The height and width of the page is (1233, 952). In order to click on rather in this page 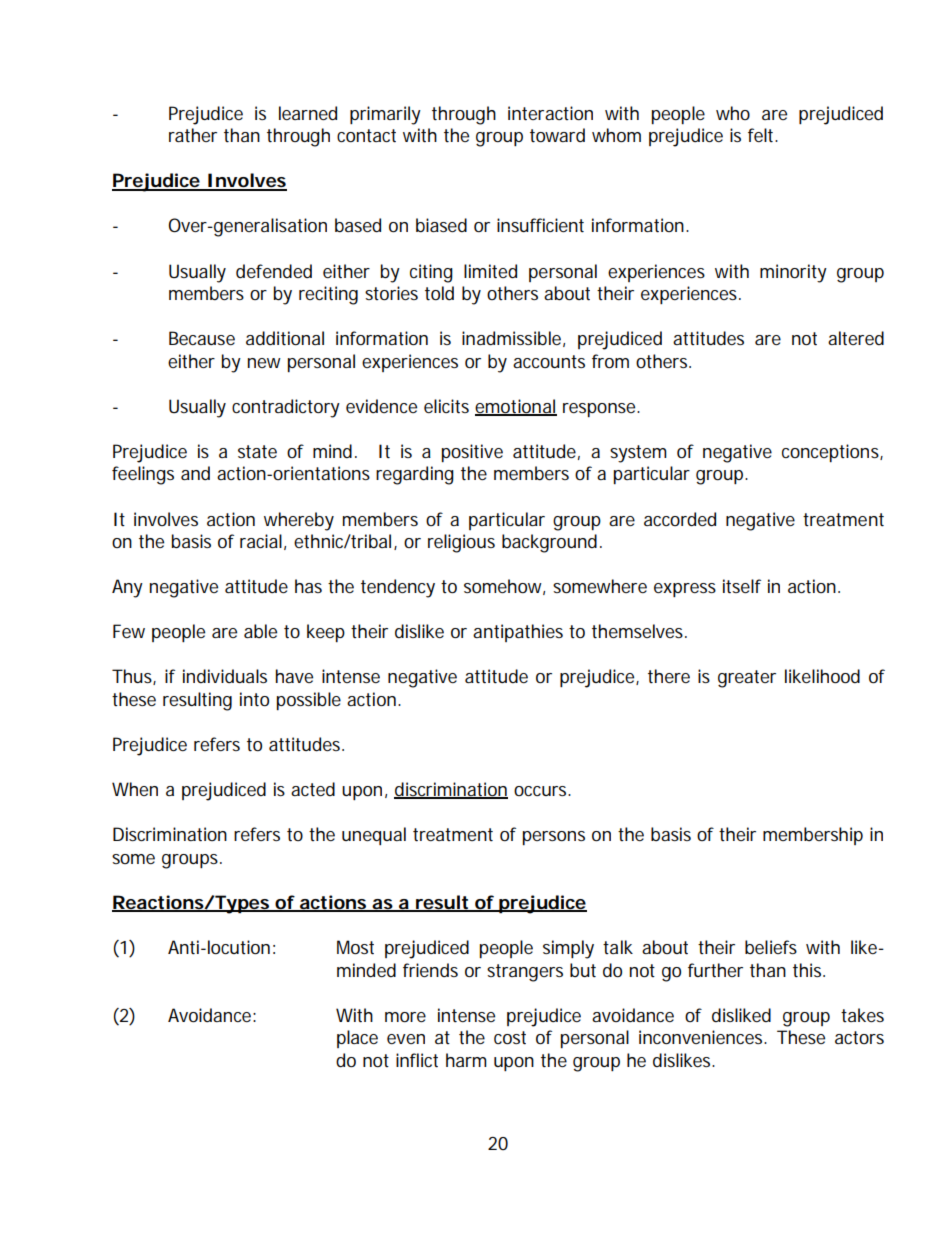, I will do `click(193, 135)`.
